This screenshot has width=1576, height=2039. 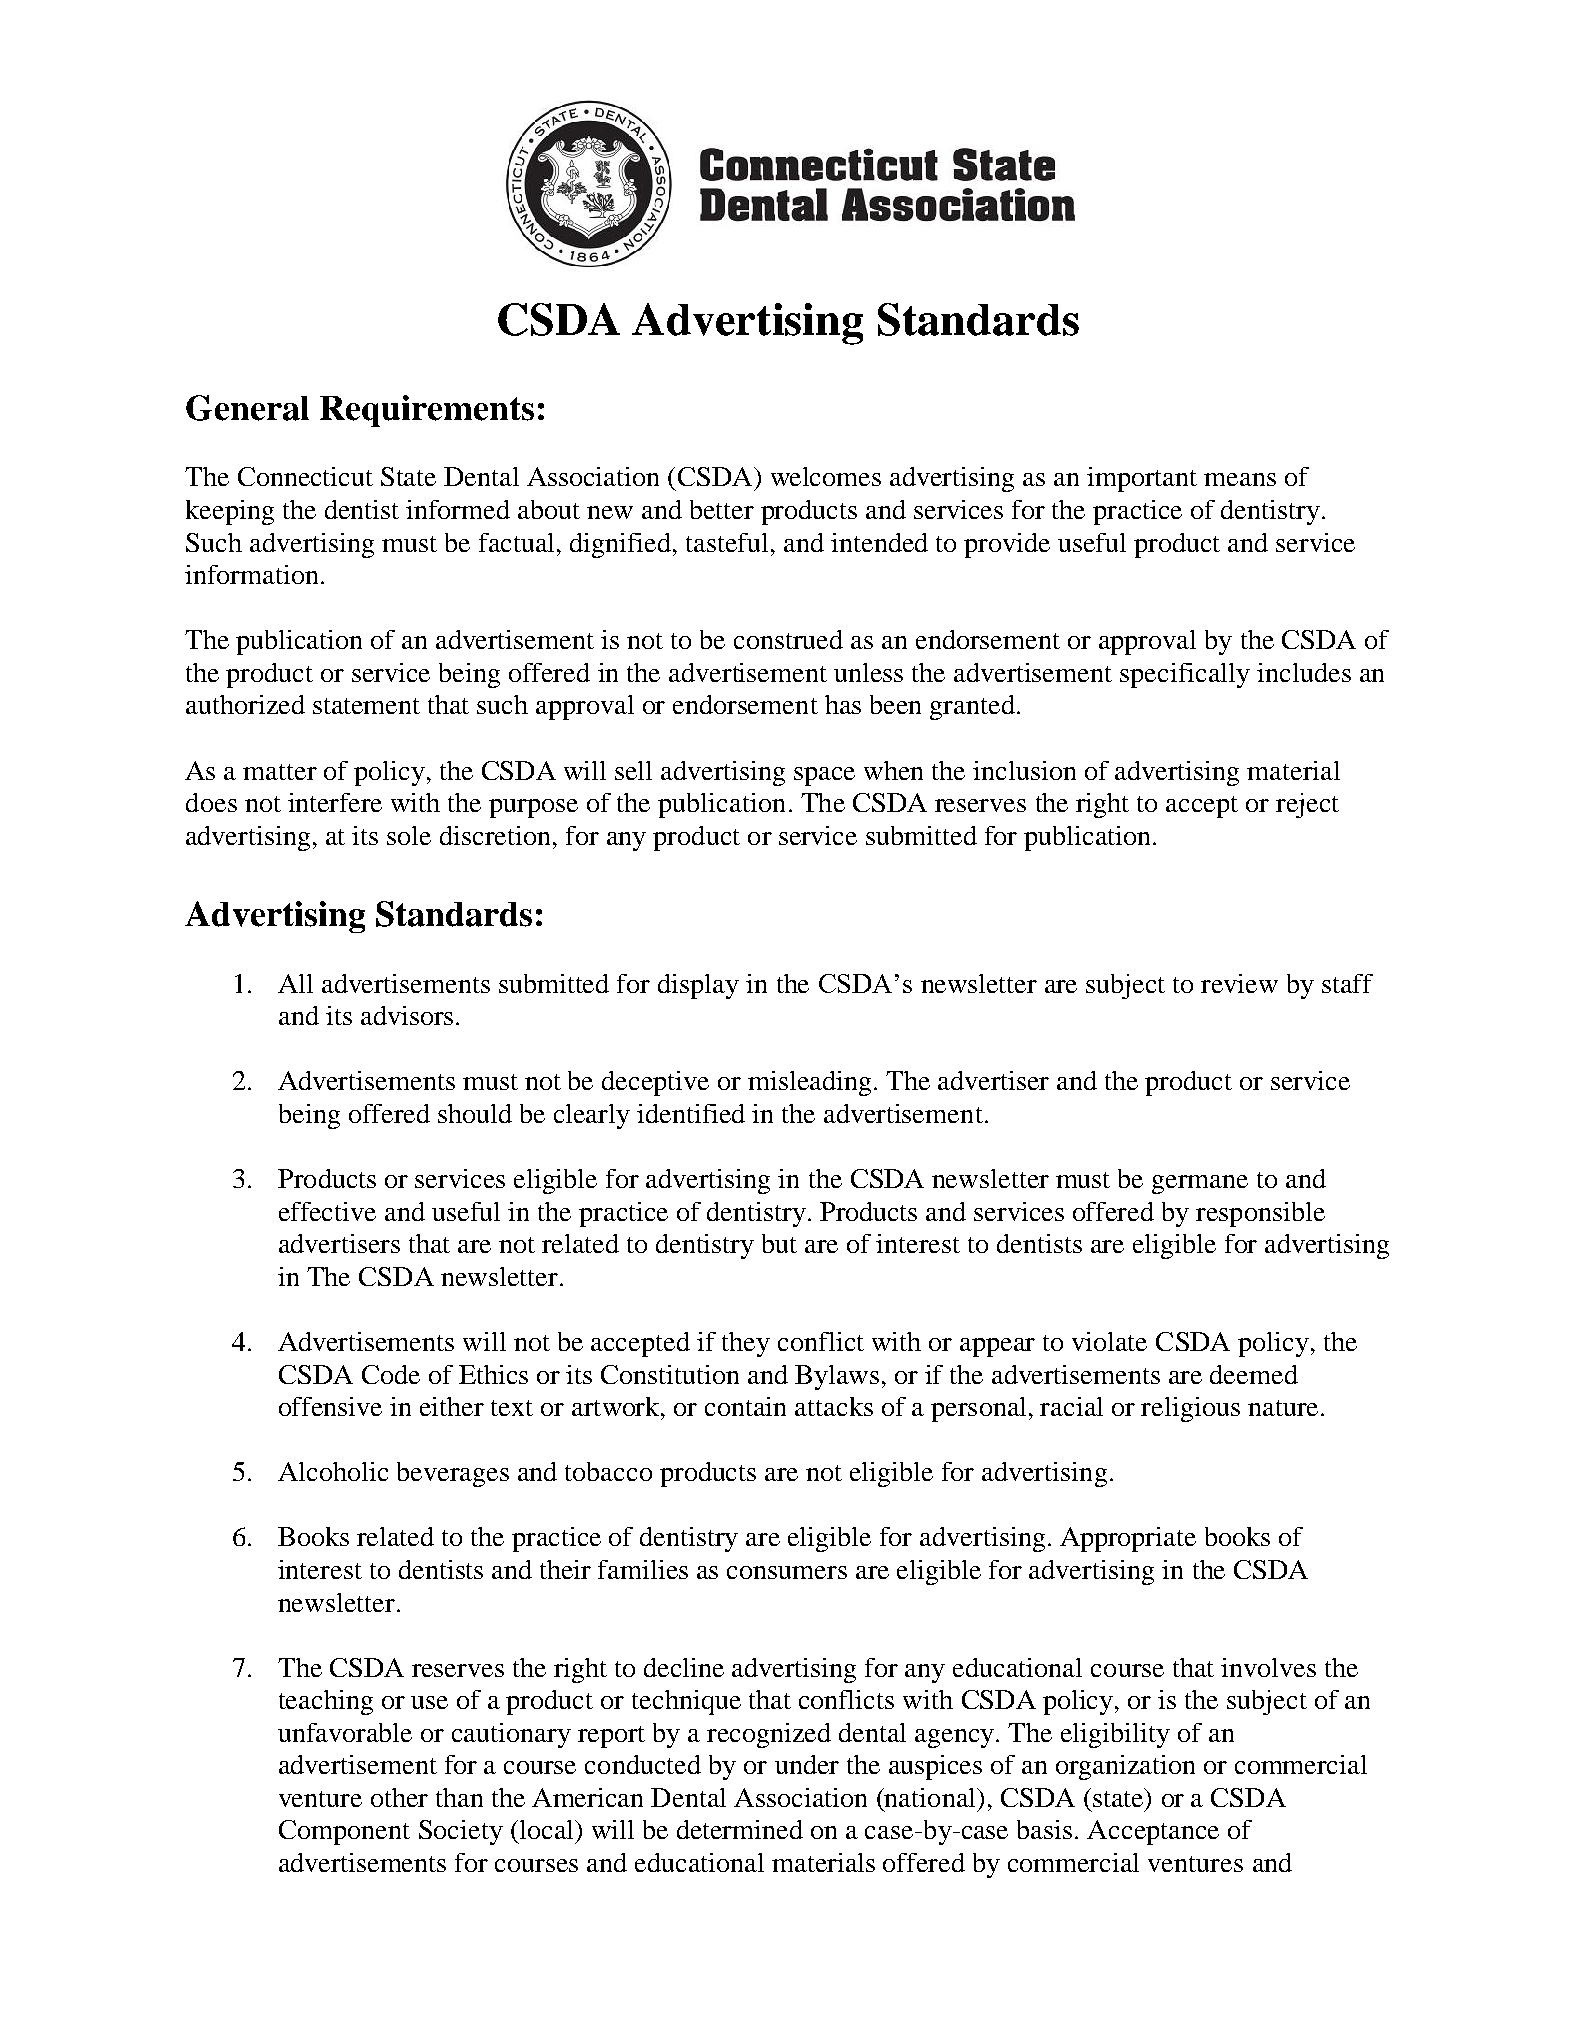 What do you see at coordinates (824, 776) in the screenshot?
I see `space` at bounding box center [824, 776].
